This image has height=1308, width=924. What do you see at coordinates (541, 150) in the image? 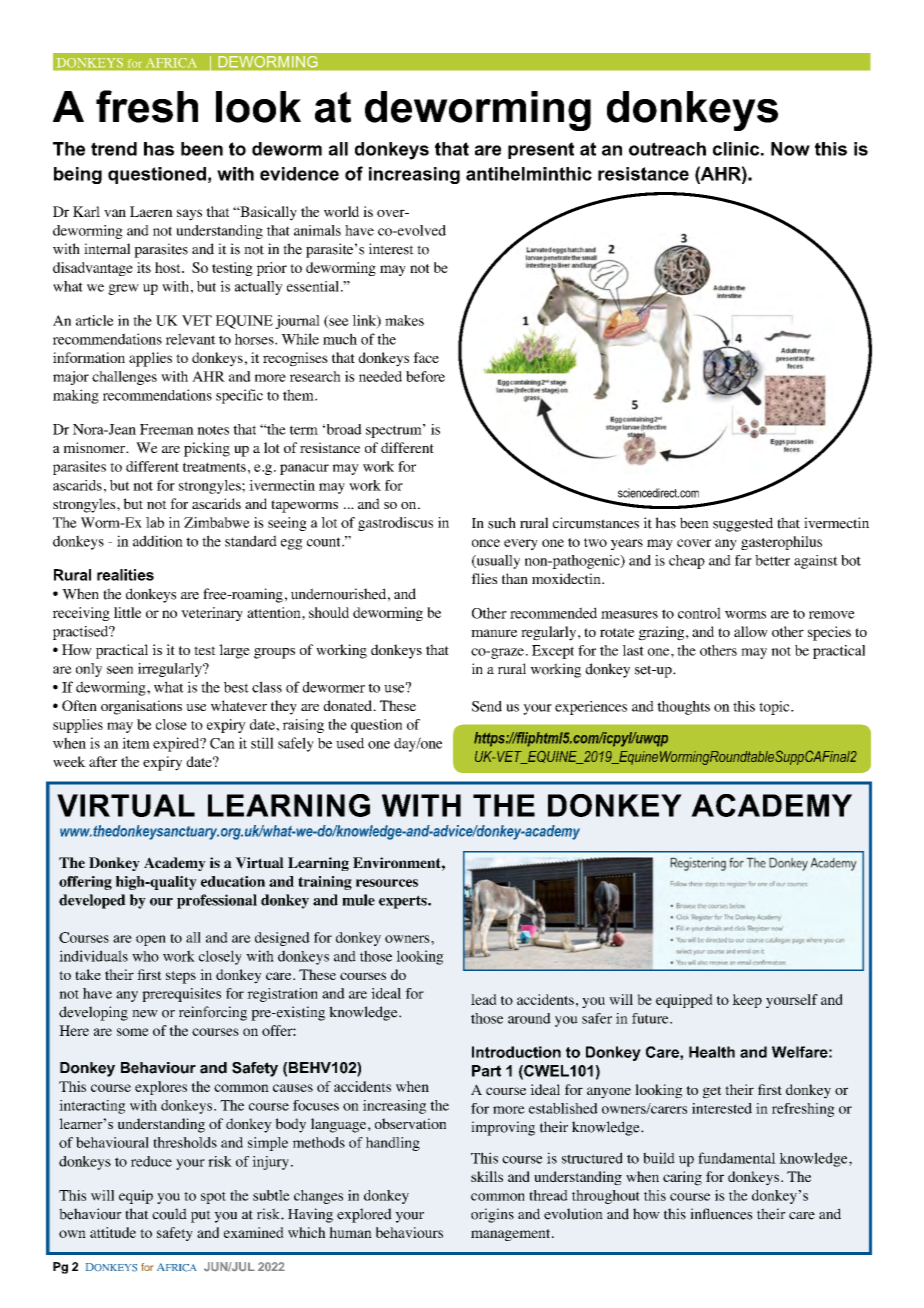
I see `present` at bounding box center [541, 150].
